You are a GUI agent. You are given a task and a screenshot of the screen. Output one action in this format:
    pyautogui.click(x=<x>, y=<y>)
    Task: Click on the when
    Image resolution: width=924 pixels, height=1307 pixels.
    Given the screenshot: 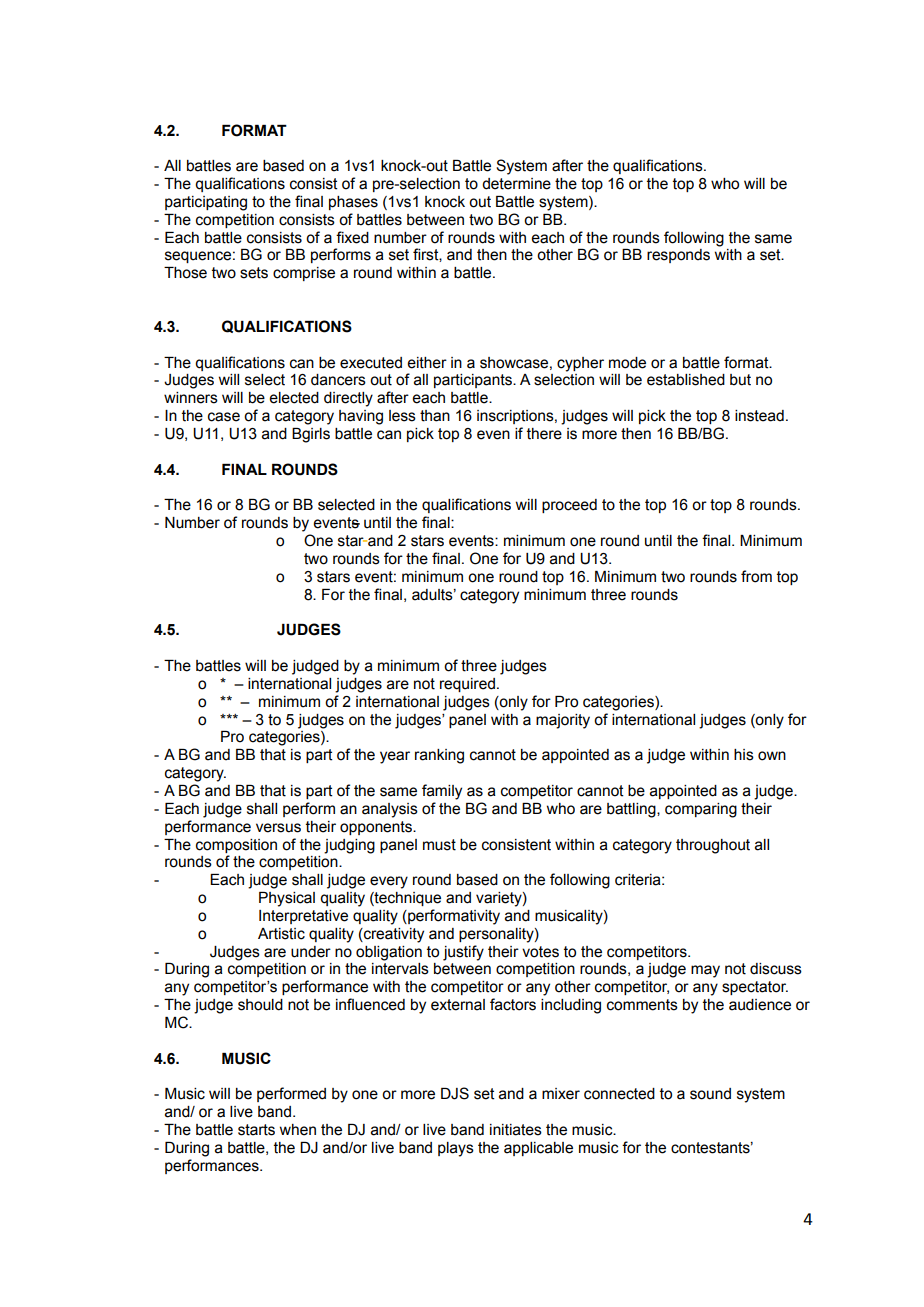 What is the action you would take?
    pyautogui.click(x=298, y=1130)
